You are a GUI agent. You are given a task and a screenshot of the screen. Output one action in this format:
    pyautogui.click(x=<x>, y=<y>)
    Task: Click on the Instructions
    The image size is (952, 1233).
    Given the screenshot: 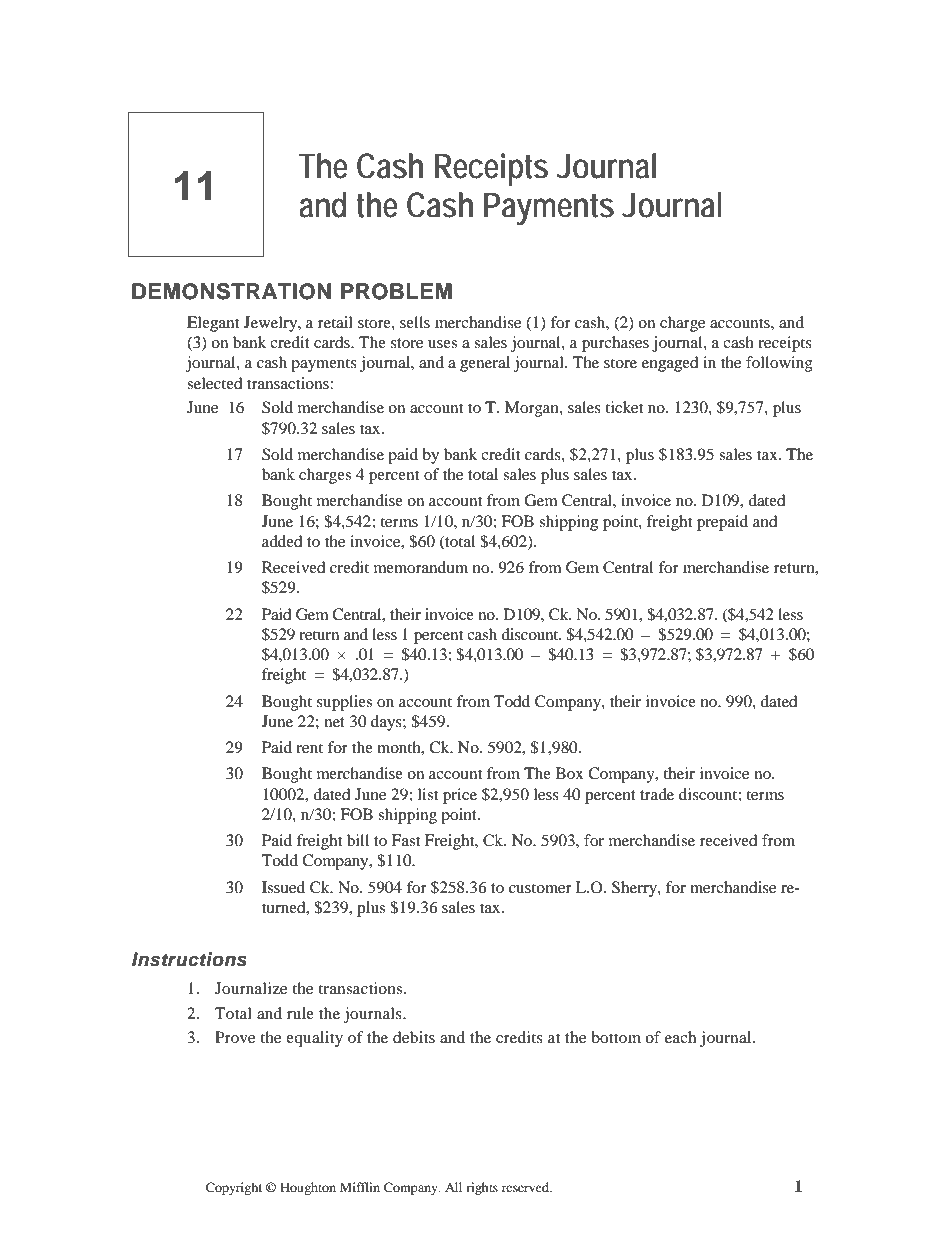 What is the action you would take?
    pyautogui.click(x=189, y=959)
